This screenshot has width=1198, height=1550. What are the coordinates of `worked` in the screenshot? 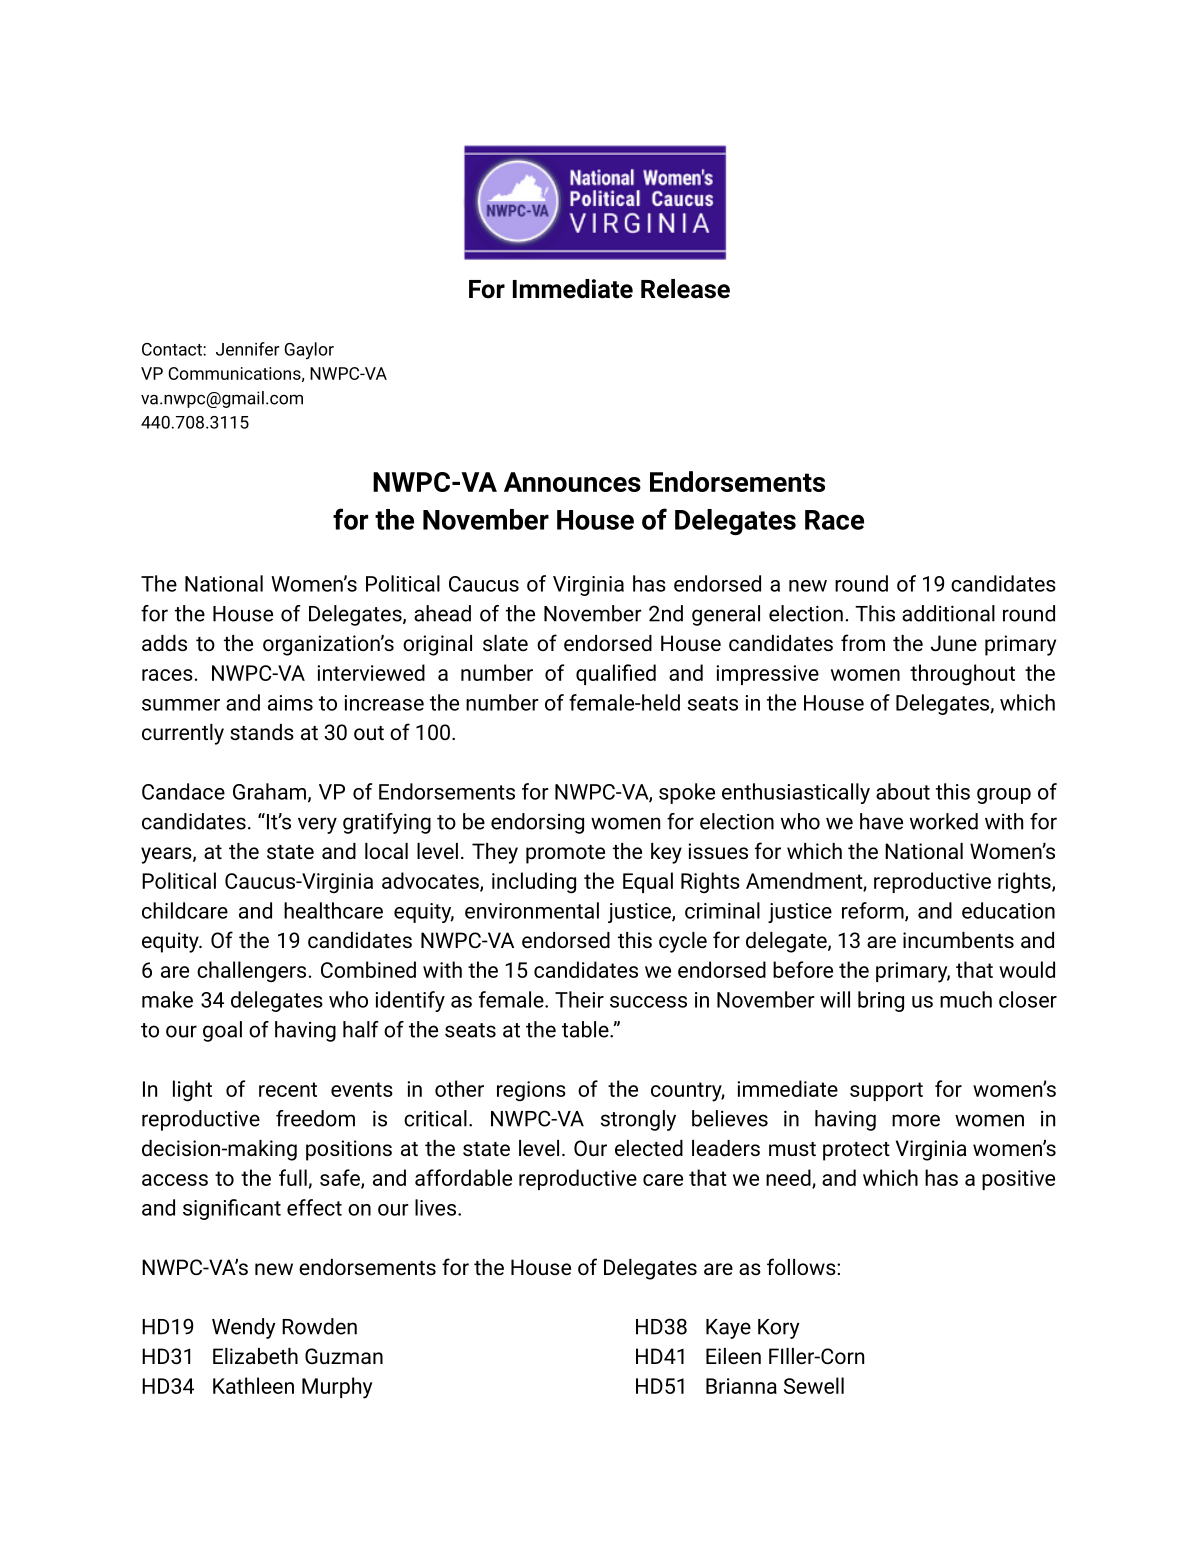 It's located at (944, 821).
